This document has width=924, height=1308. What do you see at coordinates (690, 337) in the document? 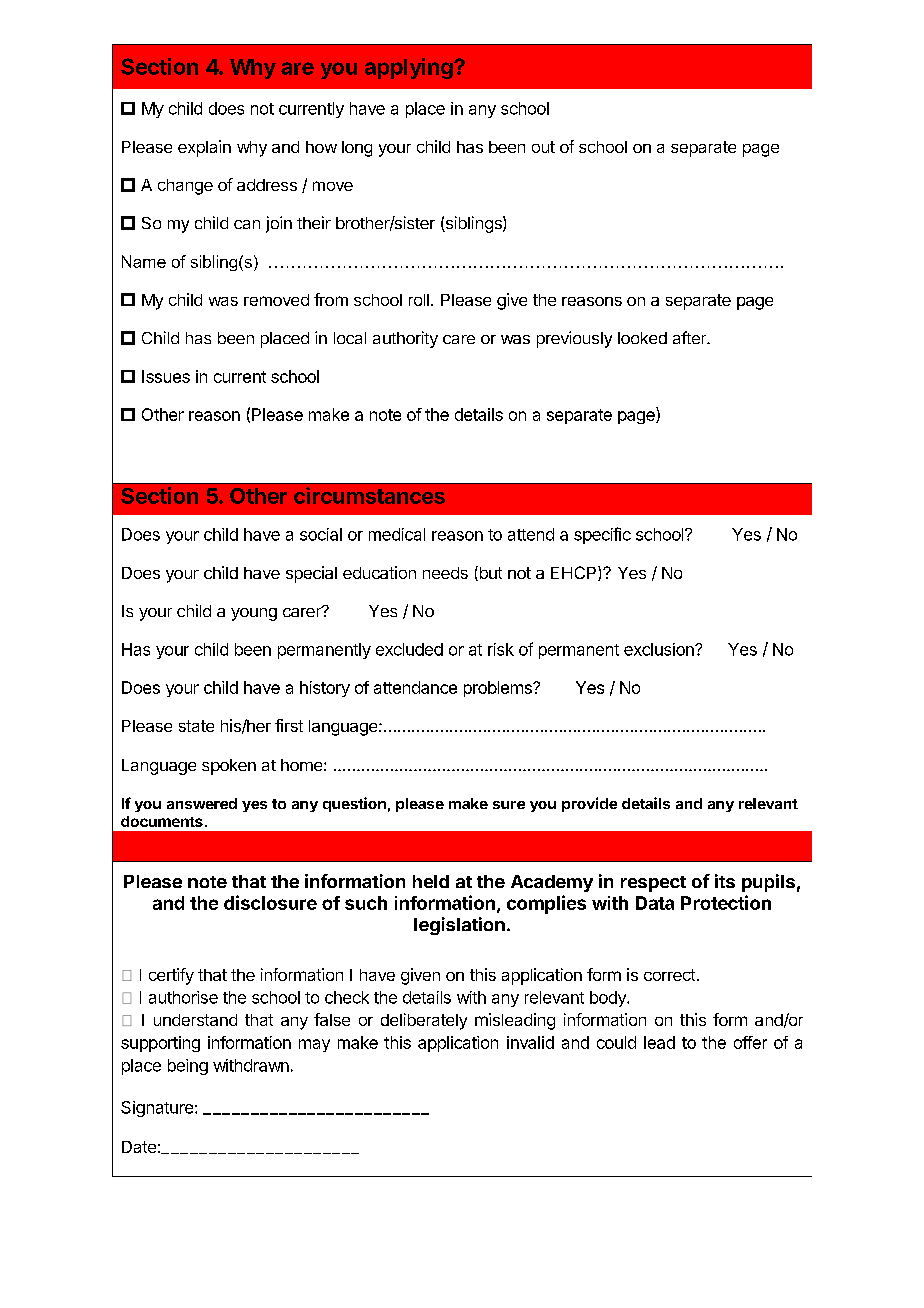
I see `after` at bounding box center [690, 337].
